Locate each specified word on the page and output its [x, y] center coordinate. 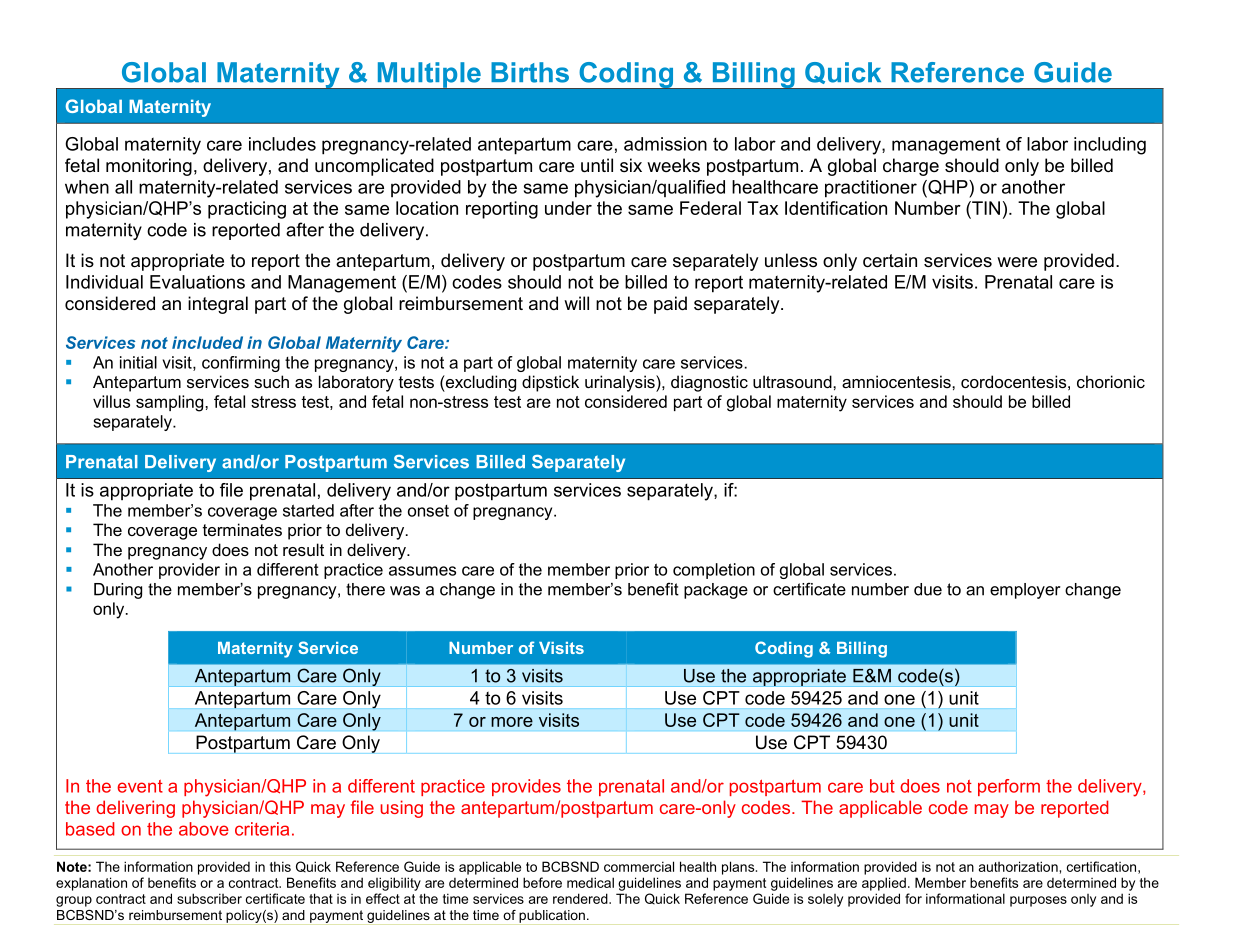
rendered [581, 898]
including [1110, 146]
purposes [1038, 901]
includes [282, 144]
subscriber [209, 898]
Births [530, 72]
